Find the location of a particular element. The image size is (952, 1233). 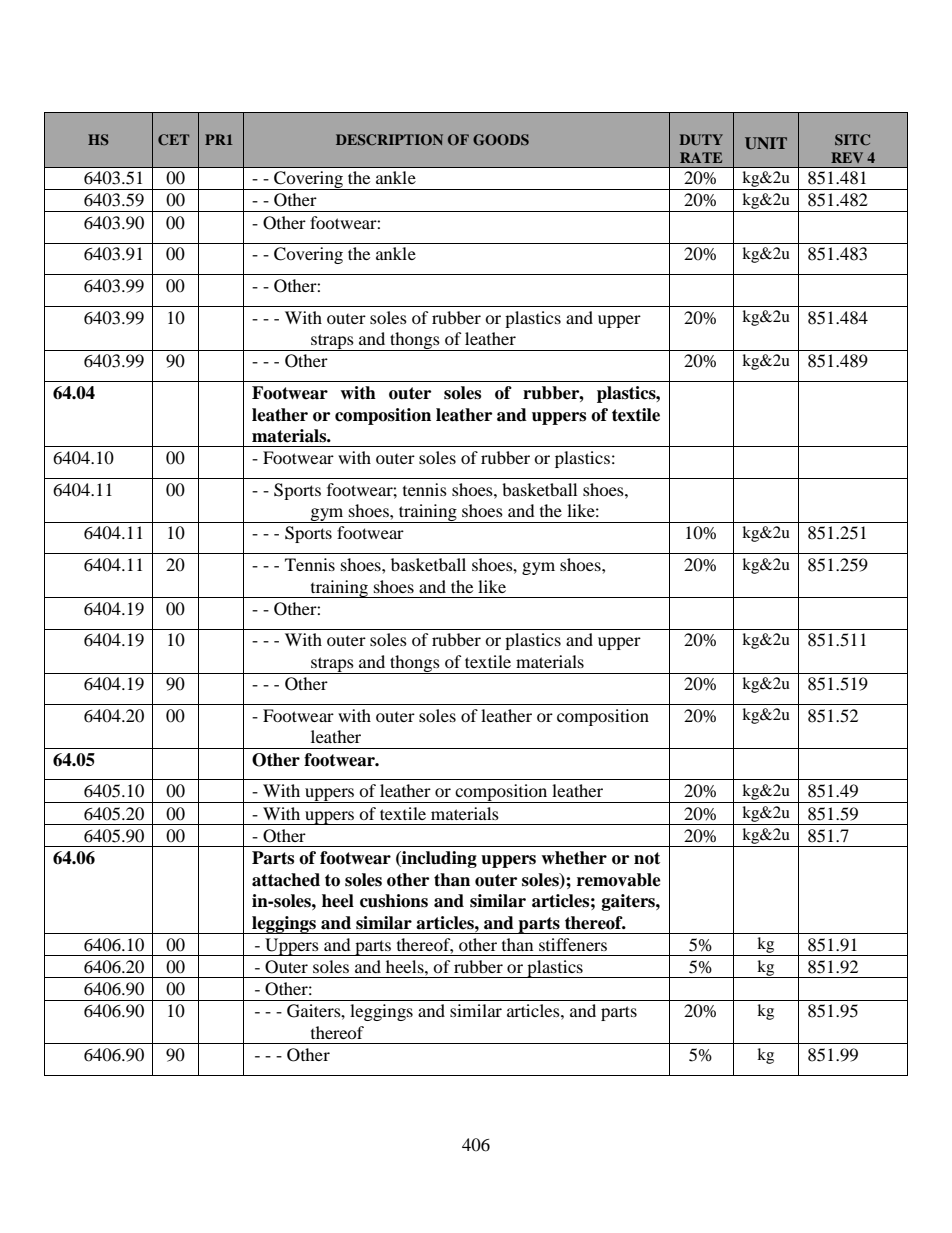

including is located at coordinates (438, 859).
